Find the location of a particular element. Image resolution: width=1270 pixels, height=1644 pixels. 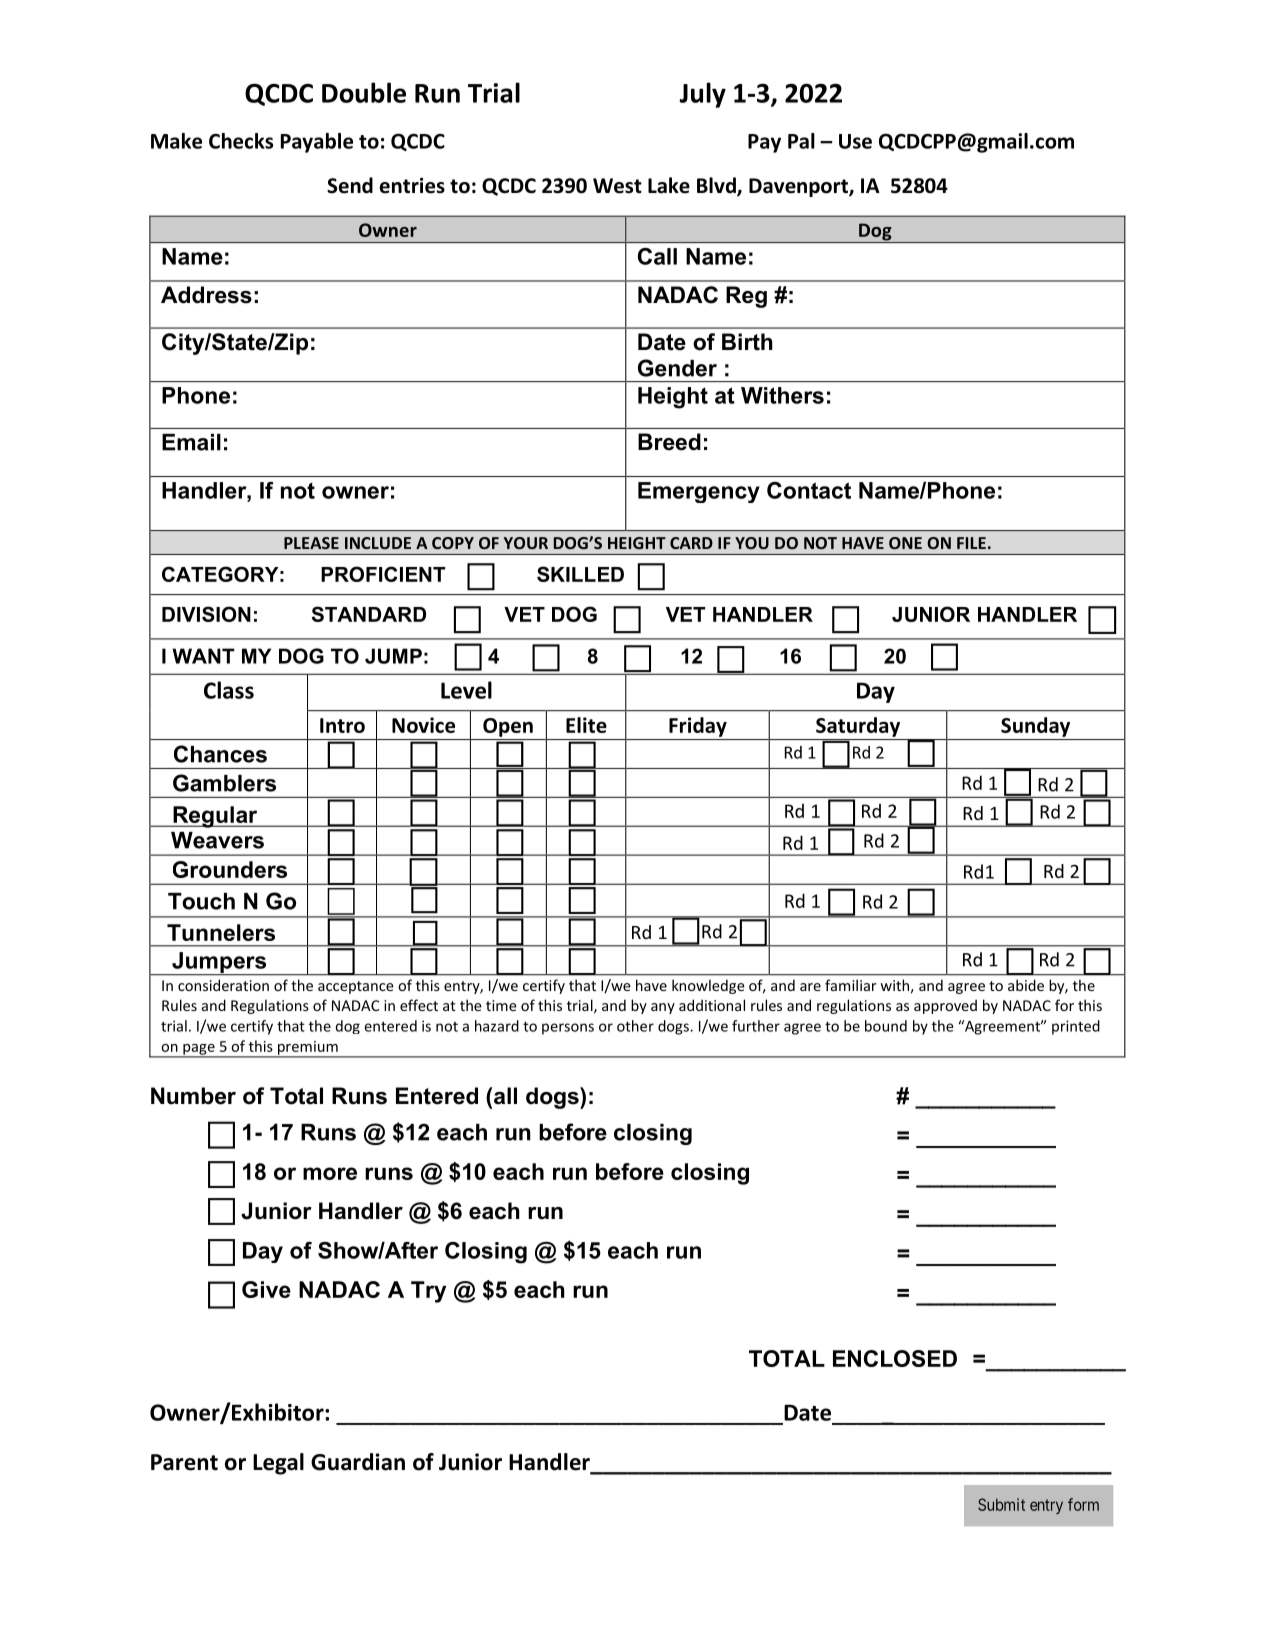

SKILLED is located at coordinates (580, 574).
